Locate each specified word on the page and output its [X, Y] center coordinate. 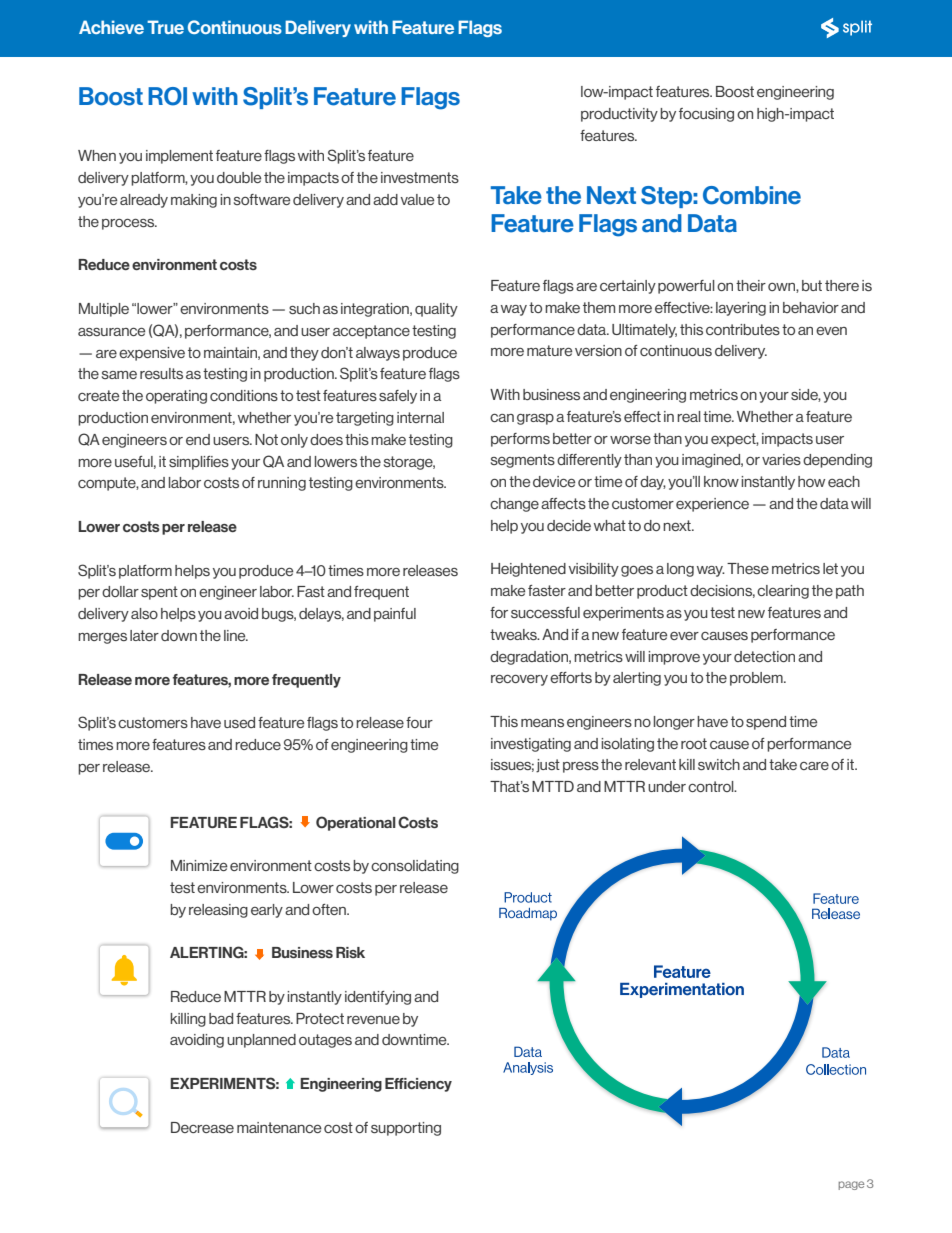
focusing [706, 115]
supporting [406, 1129]
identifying [378, 998]
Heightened [528, 570]
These [748, 568]
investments [420, 177]
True [165, 27]
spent [159, 593]
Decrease [202, 1127]
